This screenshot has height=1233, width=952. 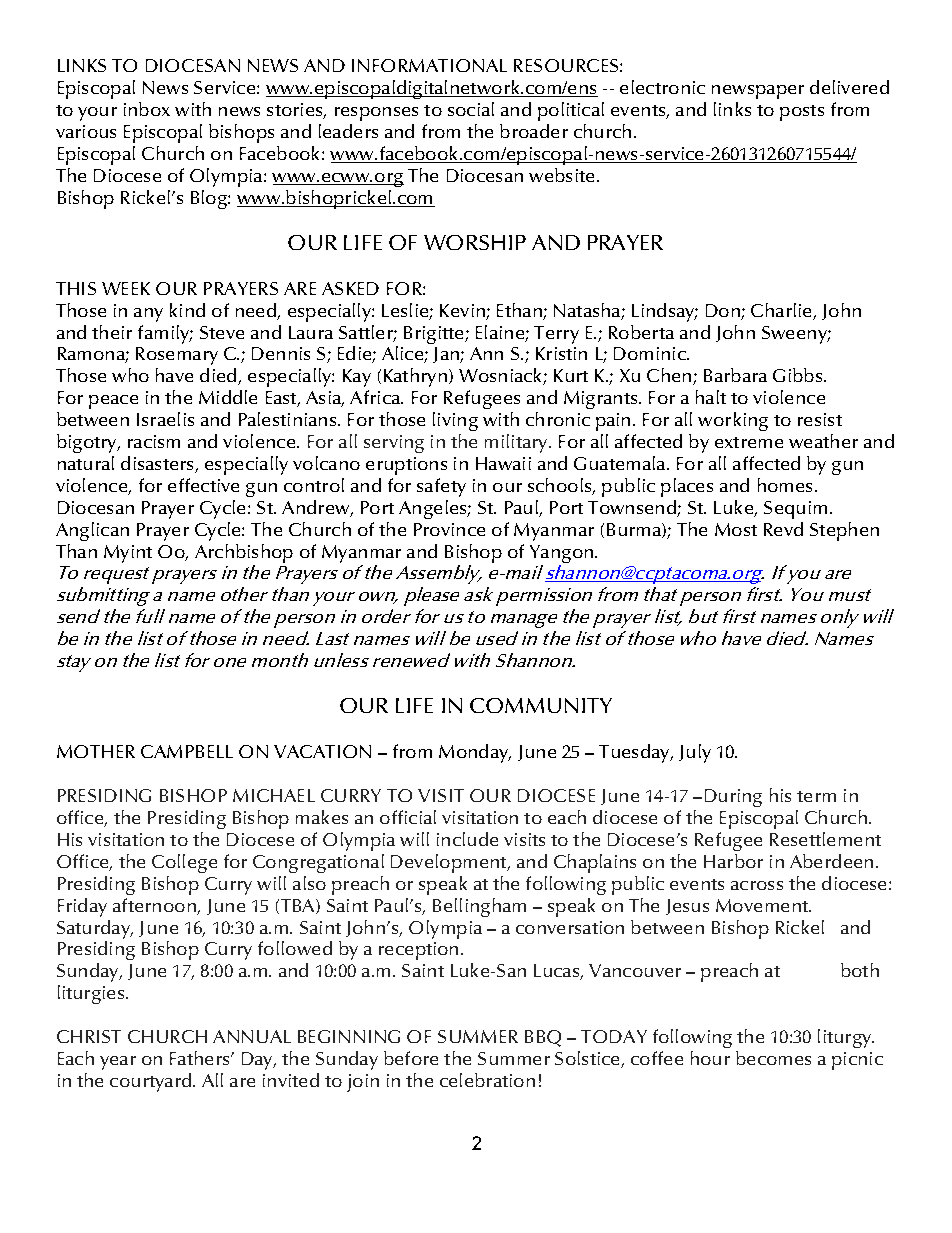 What do you see at coordinates (449, 529) in the screenshot?
I see `Province` at bounding box center [449, 529].
